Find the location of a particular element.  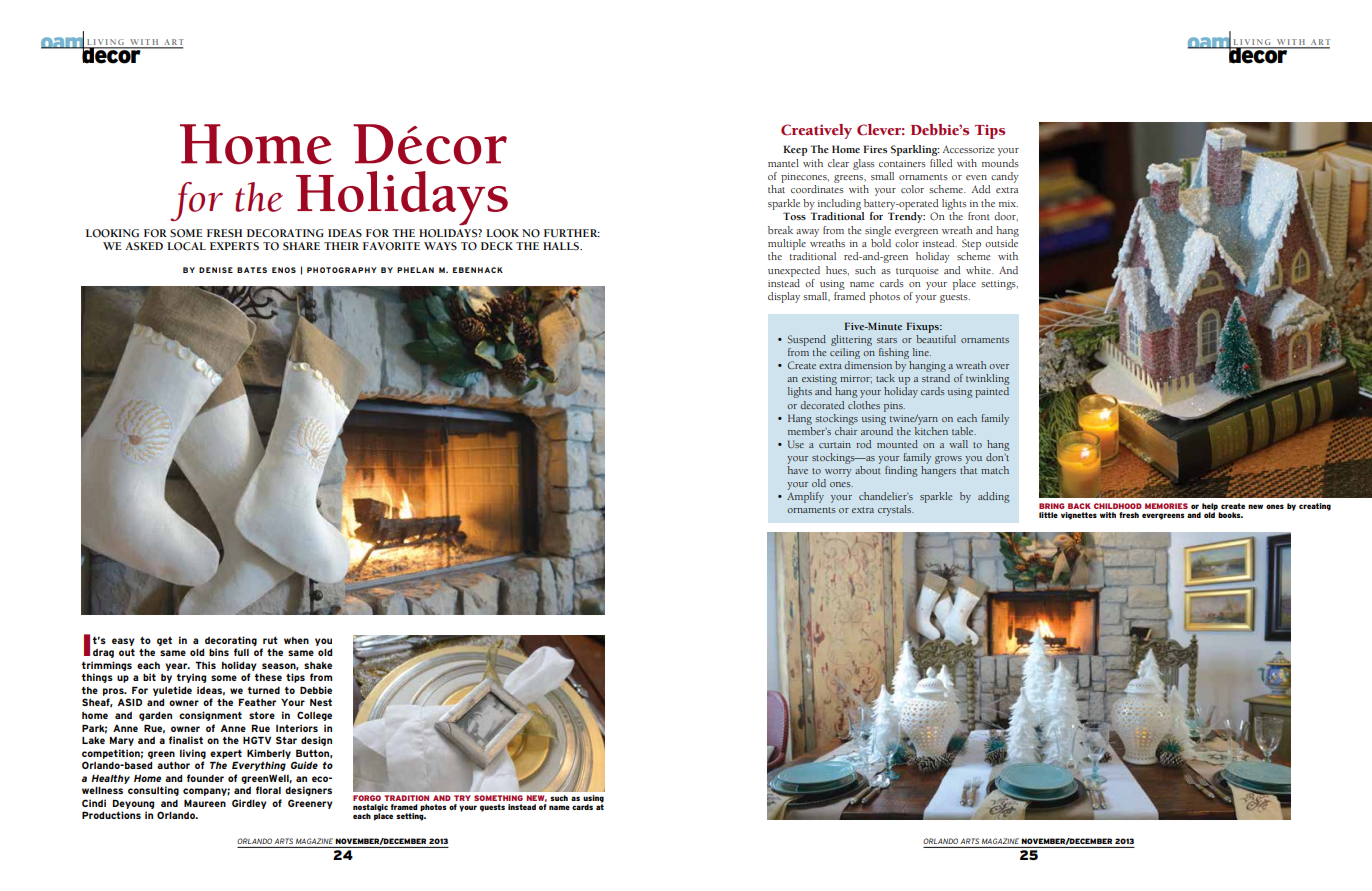

Amplify is located at coordinates (805, 496).
